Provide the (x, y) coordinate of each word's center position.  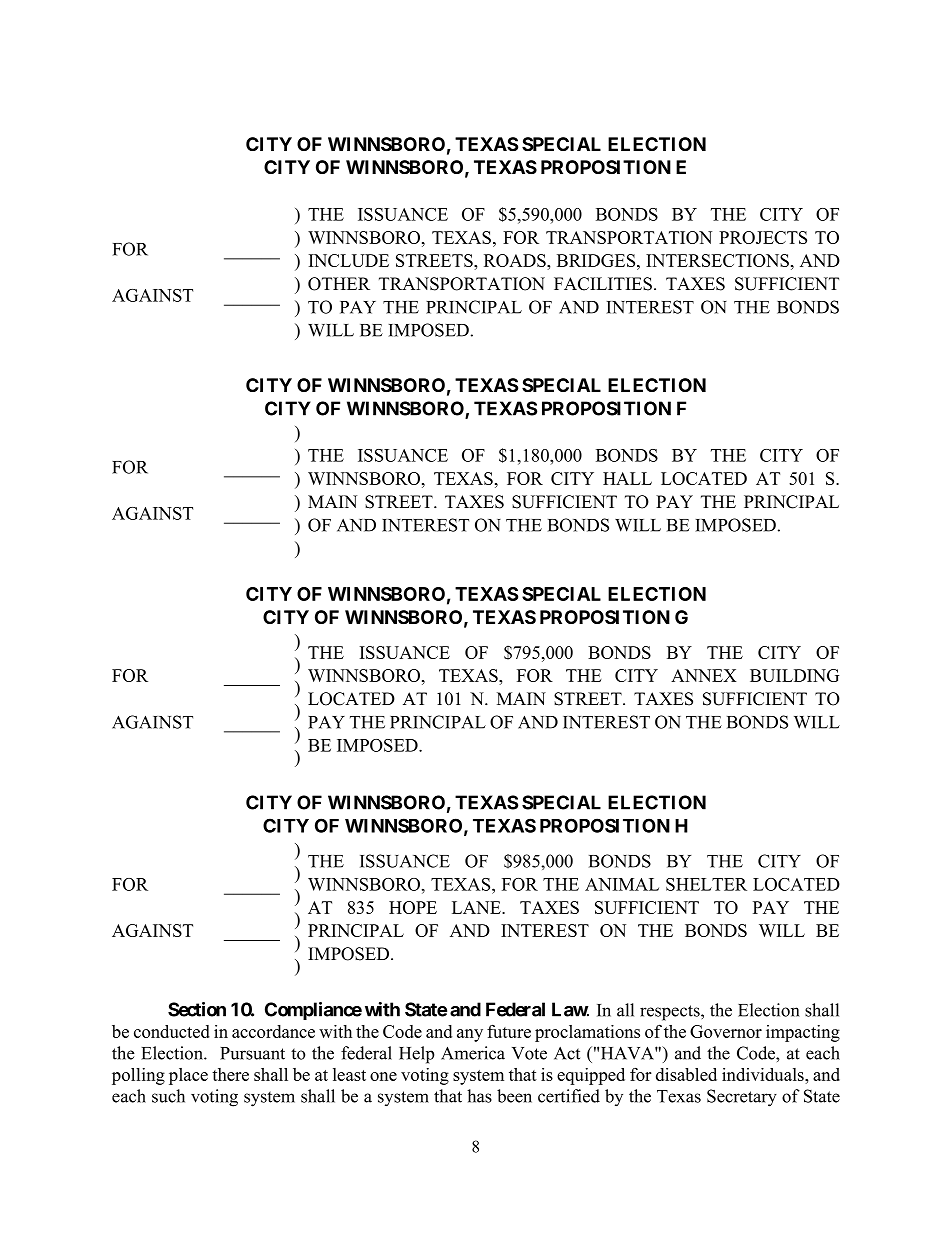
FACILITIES (603, 284)
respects (671, 1013)
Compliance (313, 1011)
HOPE (413, 907)
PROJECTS (763, 237)
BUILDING (794, 675)
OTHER (339, 284)
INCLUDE (349, 260)
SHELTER (706, 884)
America (473, 1053)
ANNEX (703, 675)
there (230, 1074)
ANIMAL (622, 884)
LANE (477, 907)
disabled (686, 1074)
